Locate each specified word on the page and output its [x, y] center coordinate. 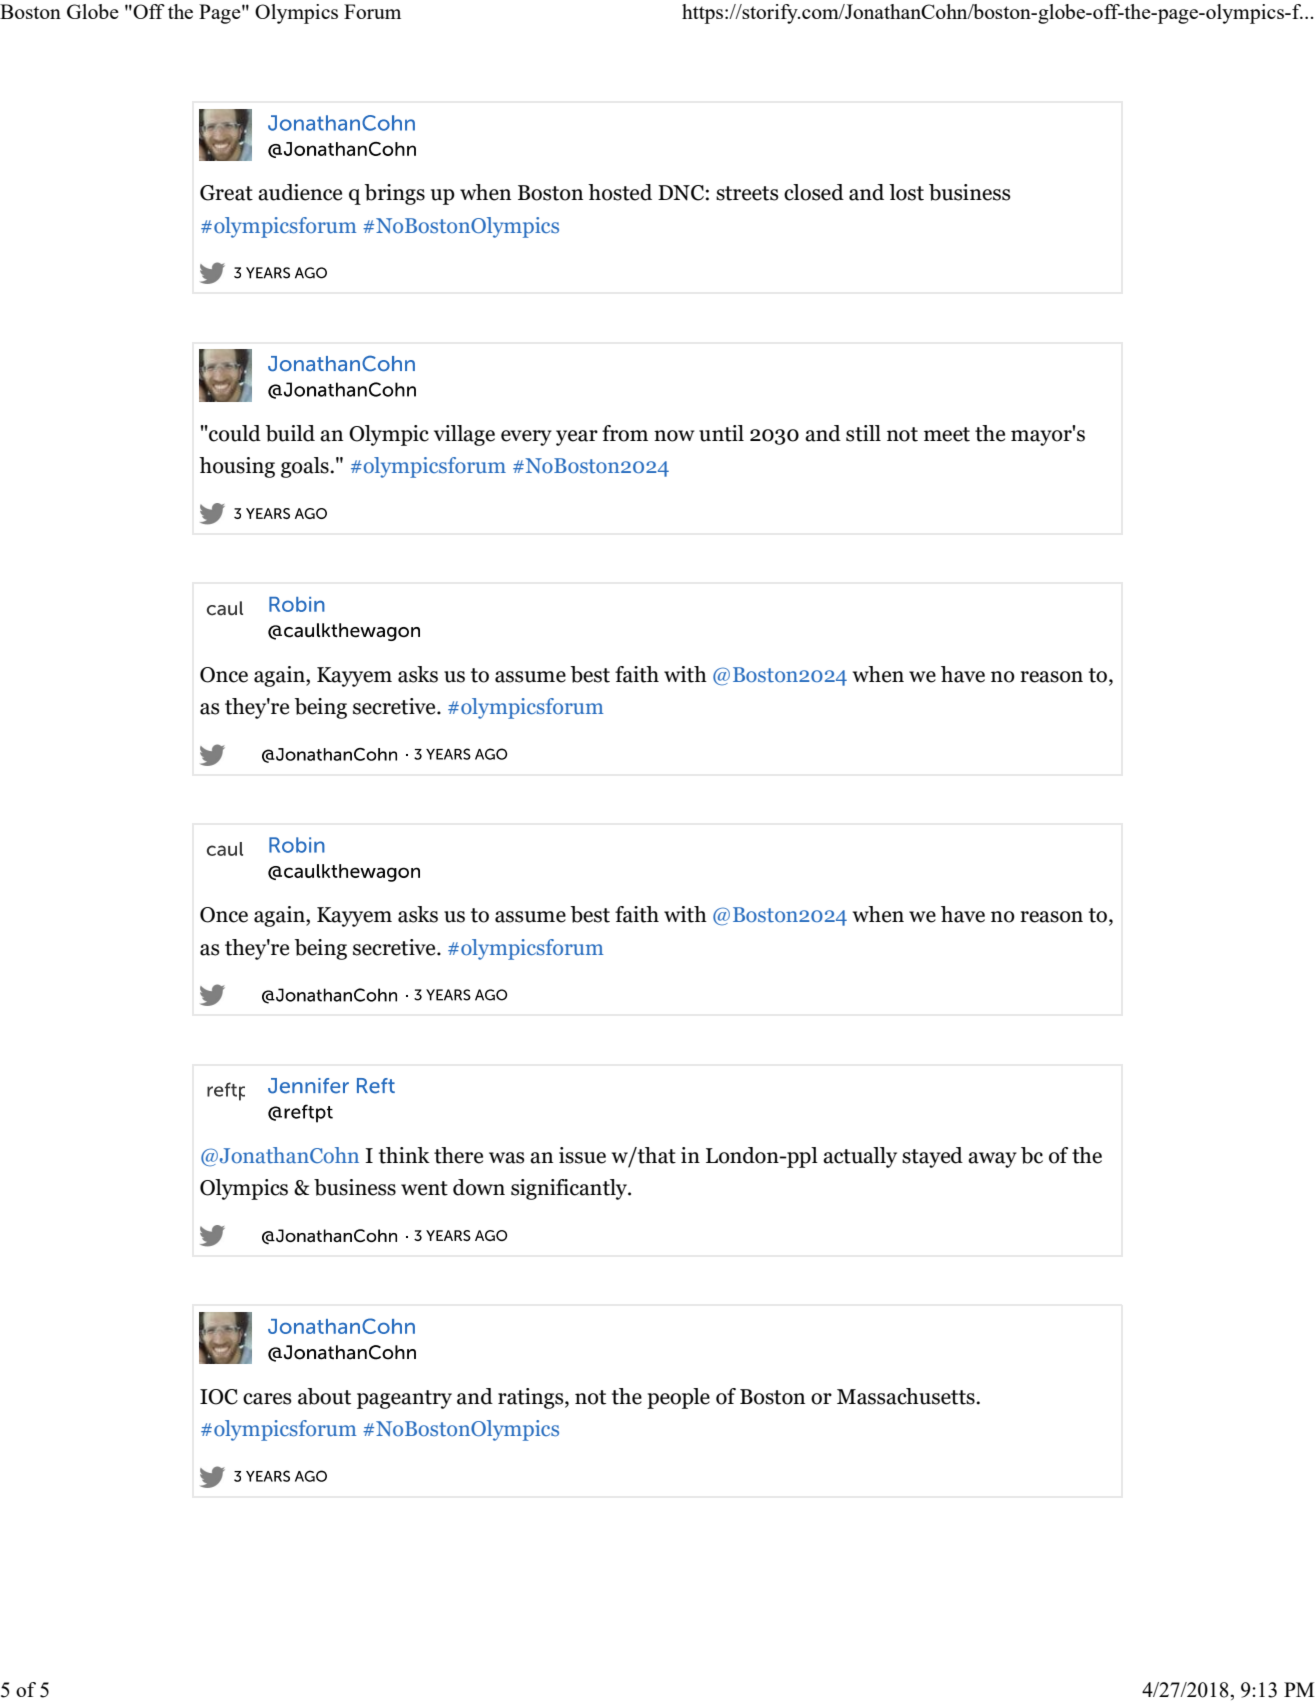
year [577, 438]
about [324, 1396]
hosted [620, 192]
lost [906, 192]
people [678, 1398]
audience [300, 192]
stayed [932, 1157]
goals [306, 467]
